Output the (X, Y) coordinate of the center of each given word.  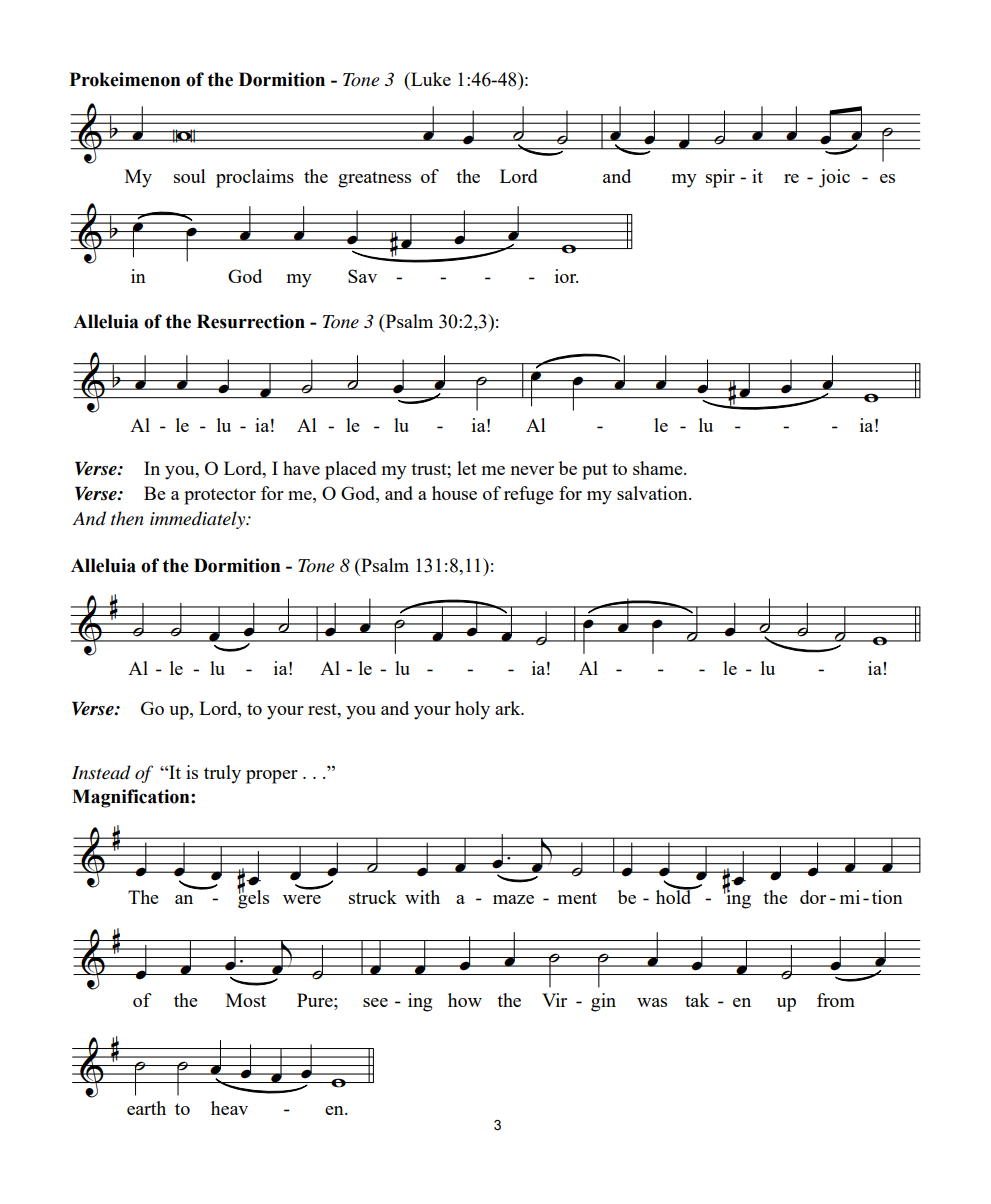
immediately (199, 520)
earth (146, 1108)
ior (567, 276)
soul (190, 176)
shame (659, 468)
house (454, 493)
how (465, 1000)
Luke (430, 79)
